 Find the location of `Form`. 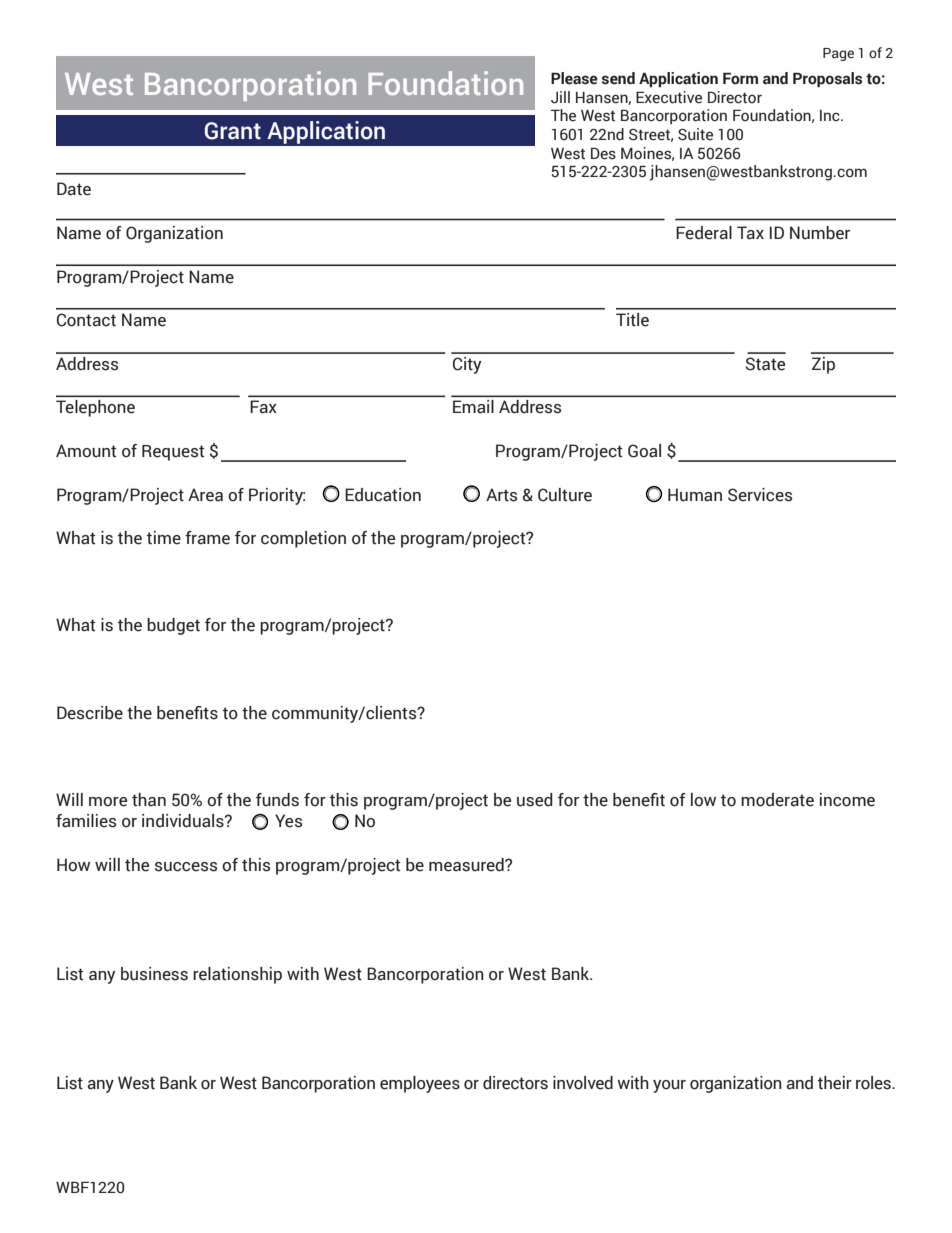

Form is located at coordinates (740, 78).
